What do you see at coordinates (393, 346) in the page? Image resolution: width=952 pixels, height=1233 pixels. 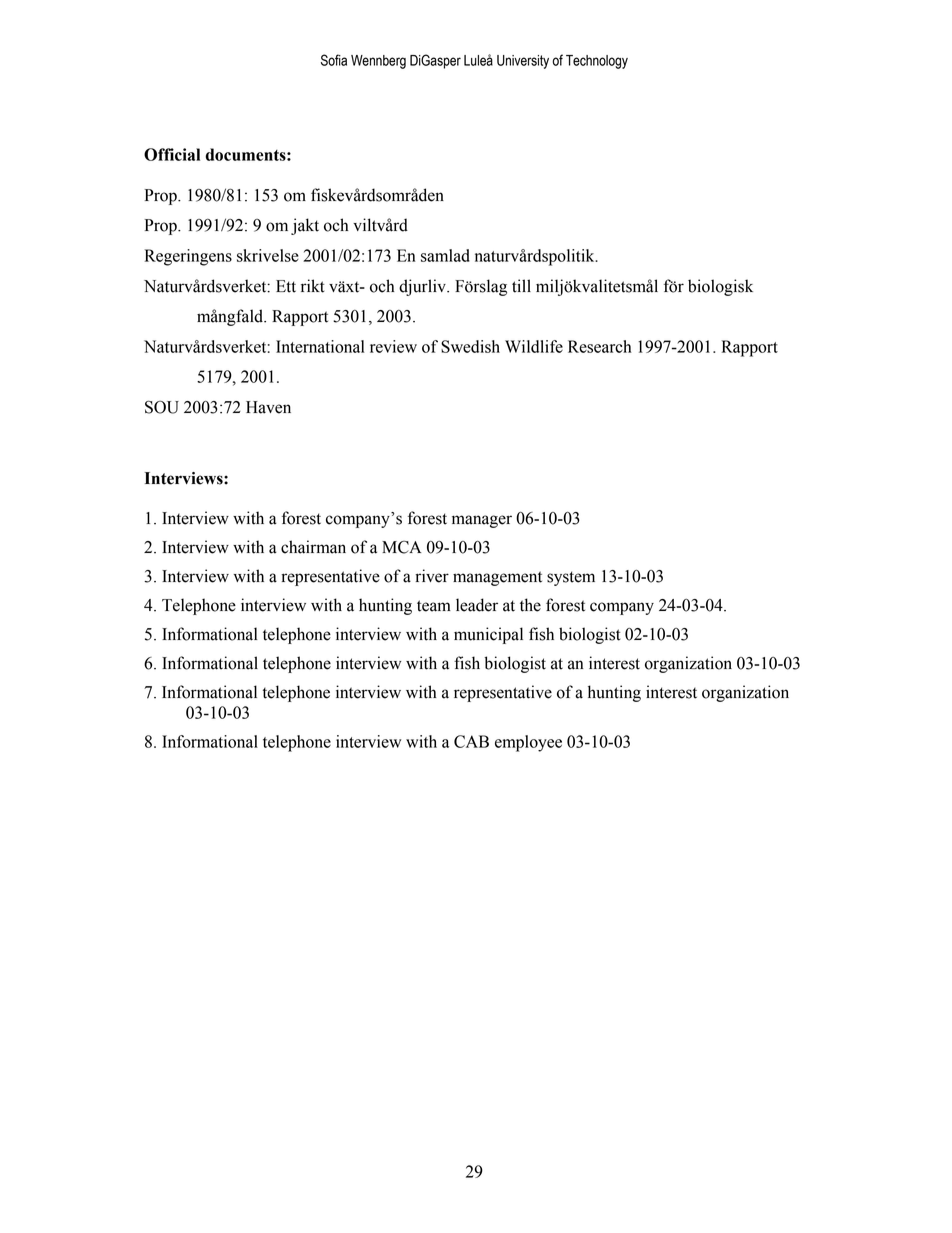 I see `review` at bounding box center [393, 346].
